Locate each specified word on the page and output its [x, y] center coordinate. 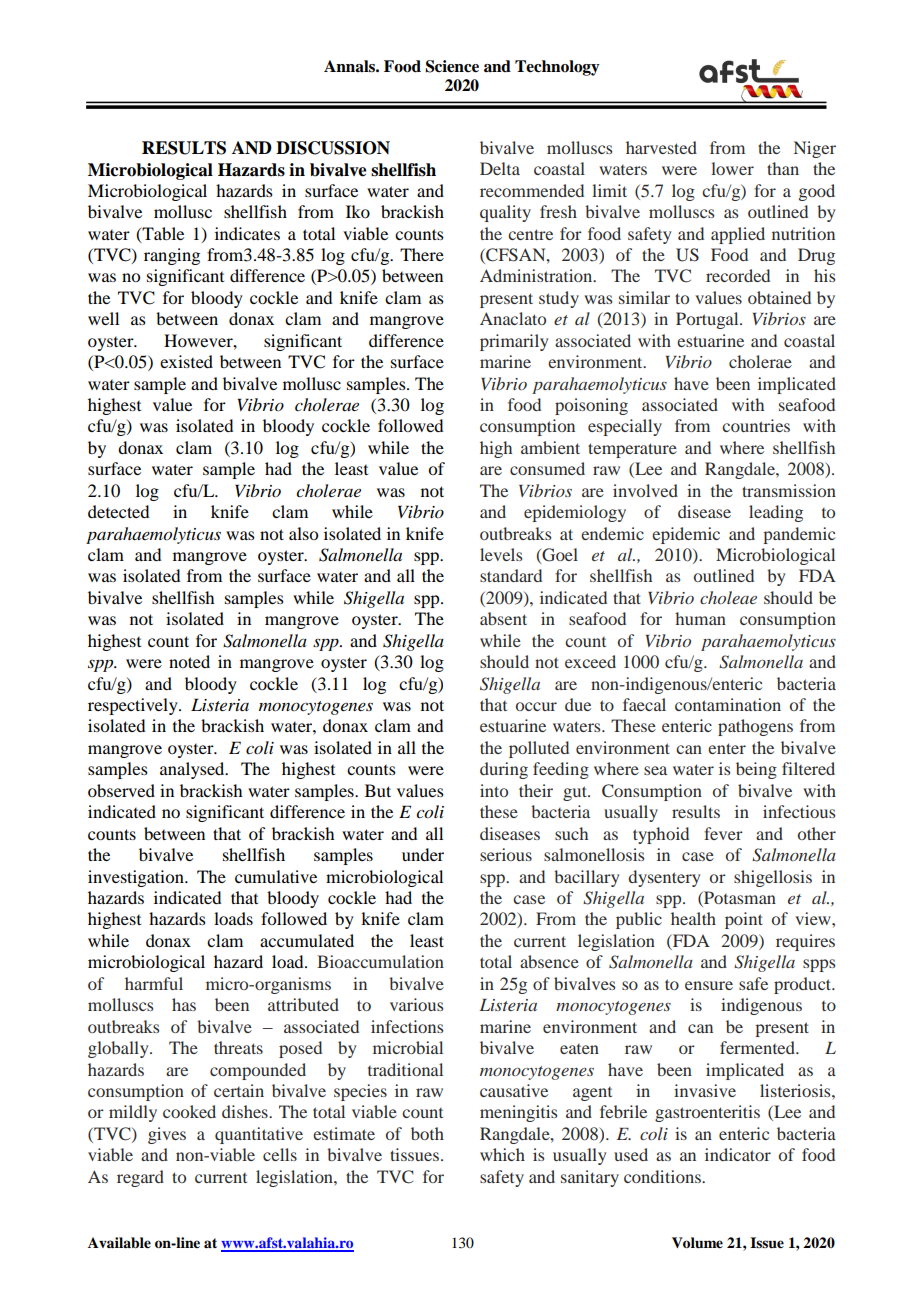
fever [723, 833]
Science [452, 66]
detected [118, 511]
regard [140, 1178]
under [423, 854]
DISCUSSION [333, 148]
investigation [137, 878]
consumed [547, 468]
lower [732, 168]
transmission [789, 490]
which [502, 1154]
